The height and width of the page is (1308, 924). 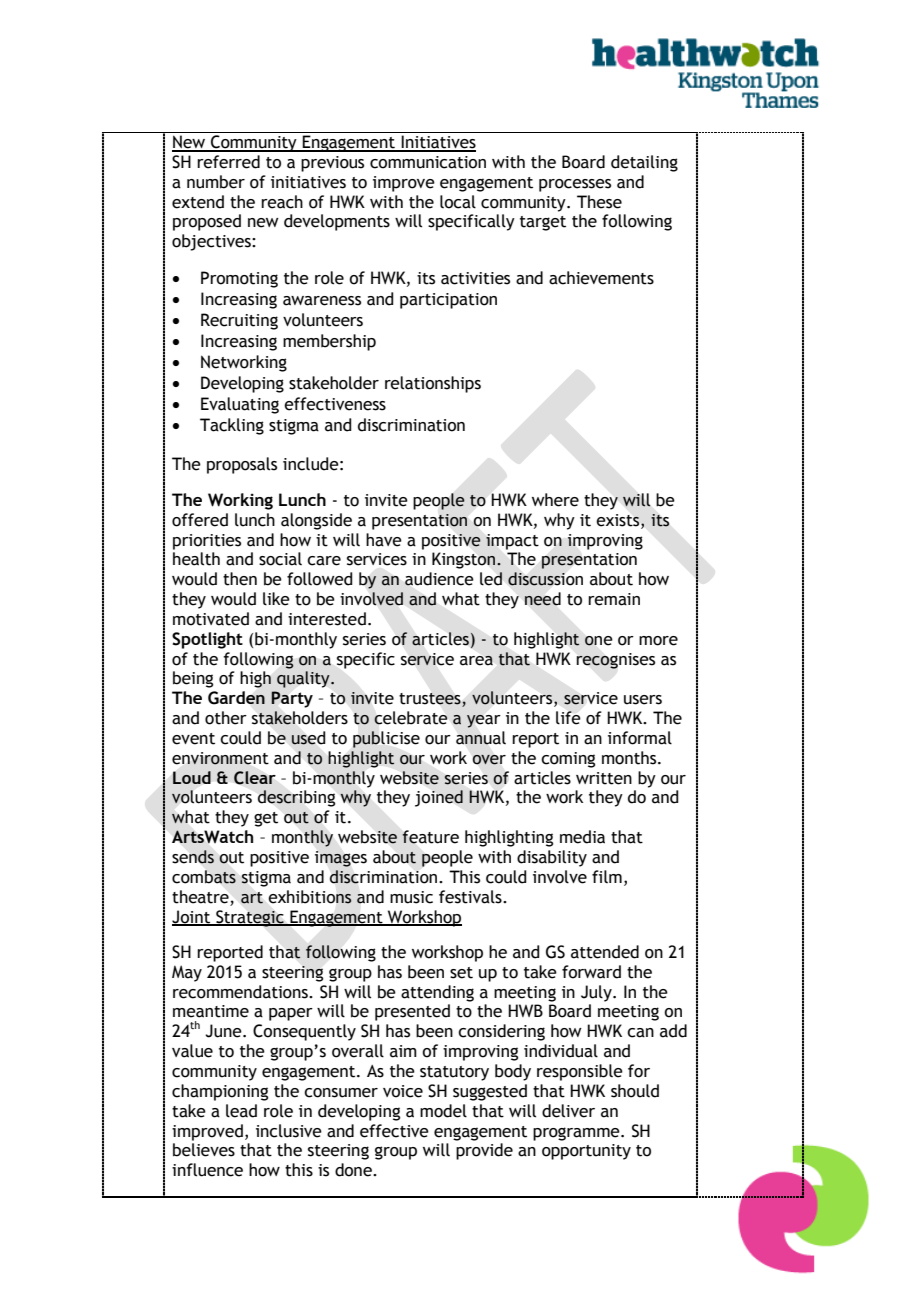 What do you see at coordinates (241, 1111) in the page?
I see `lead` at bounding box center [241, 1111].
